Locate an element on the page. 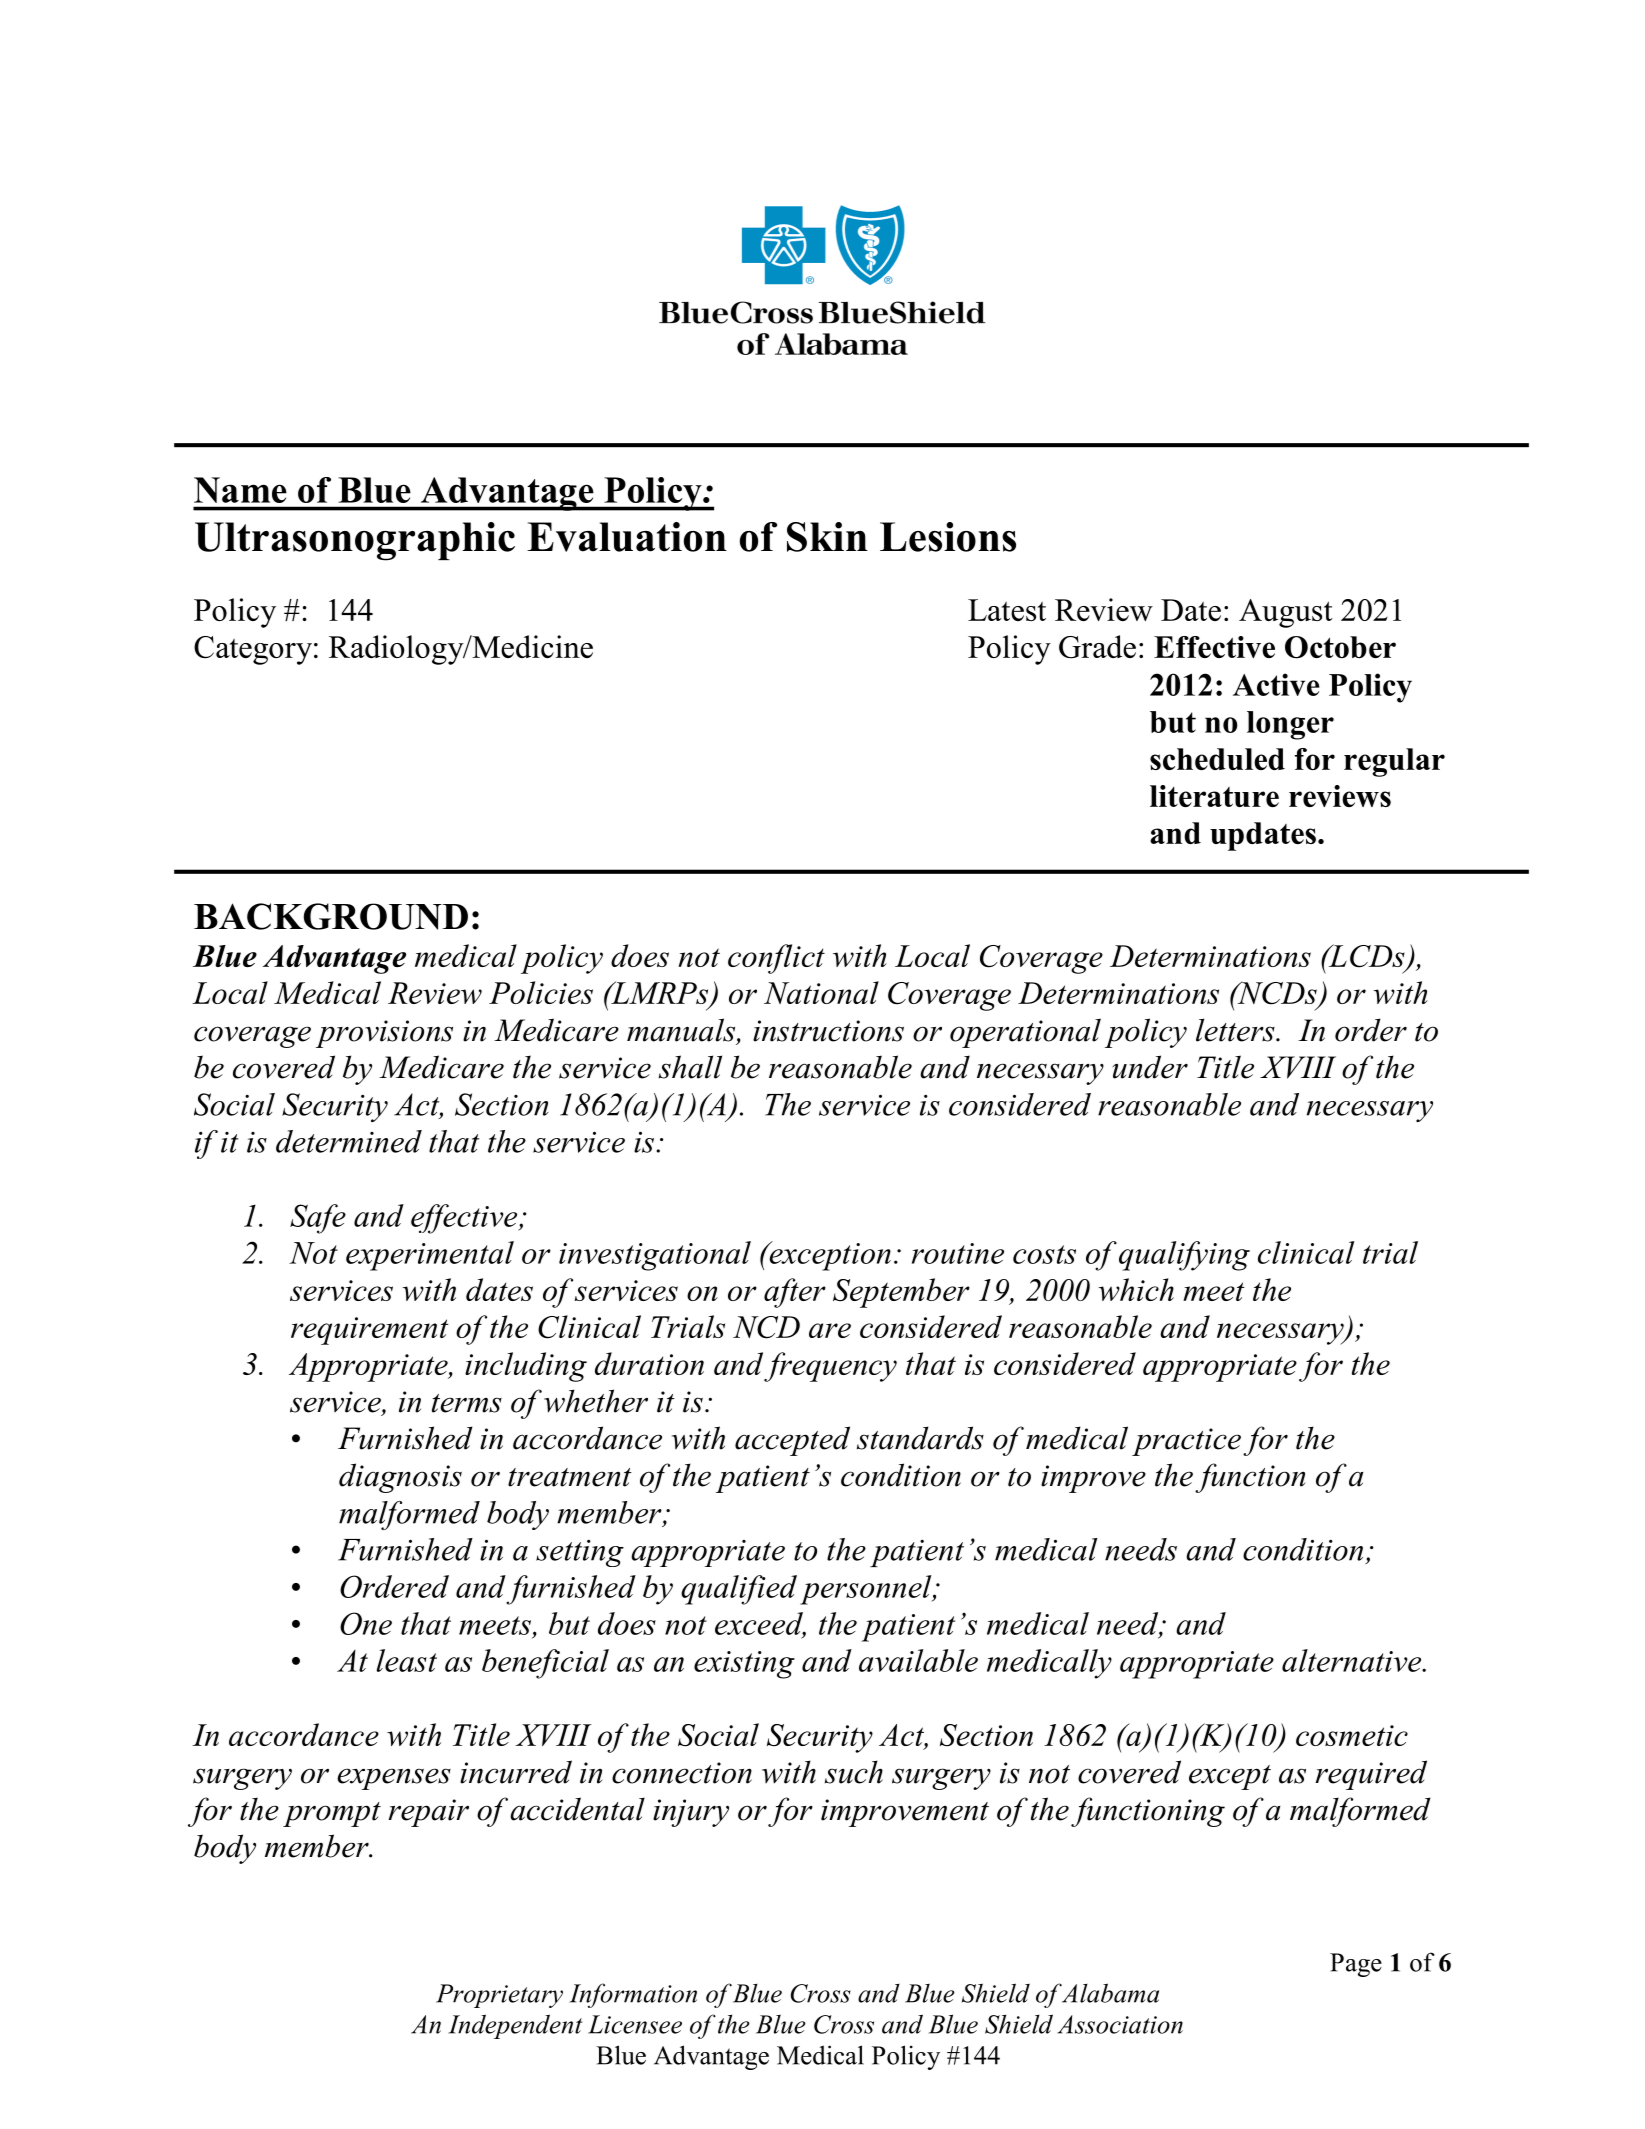 This document has height=2129, width=1645. diagnosis is located at coordinates (400, 1478).
